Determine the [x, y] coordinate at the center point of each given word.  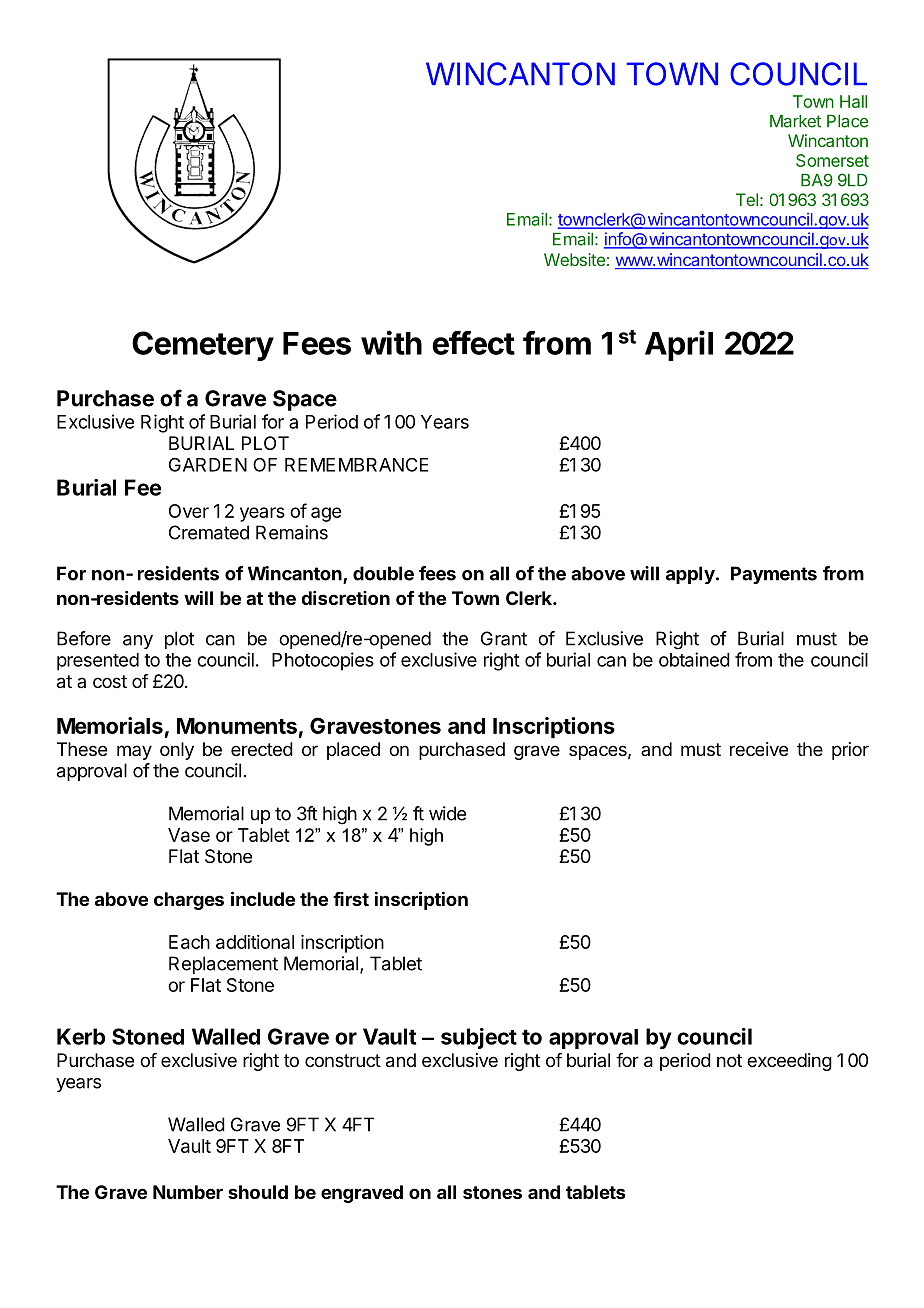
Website [574, 259]
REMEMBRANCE [357, 465]
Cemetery [203, 346]
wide [447, 813]
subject [479, 1038]
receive [759, 749]
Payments [774, 575]
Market [795, 121]
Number [188, 1192]
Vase [189, 835]
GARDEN [208, 465]
